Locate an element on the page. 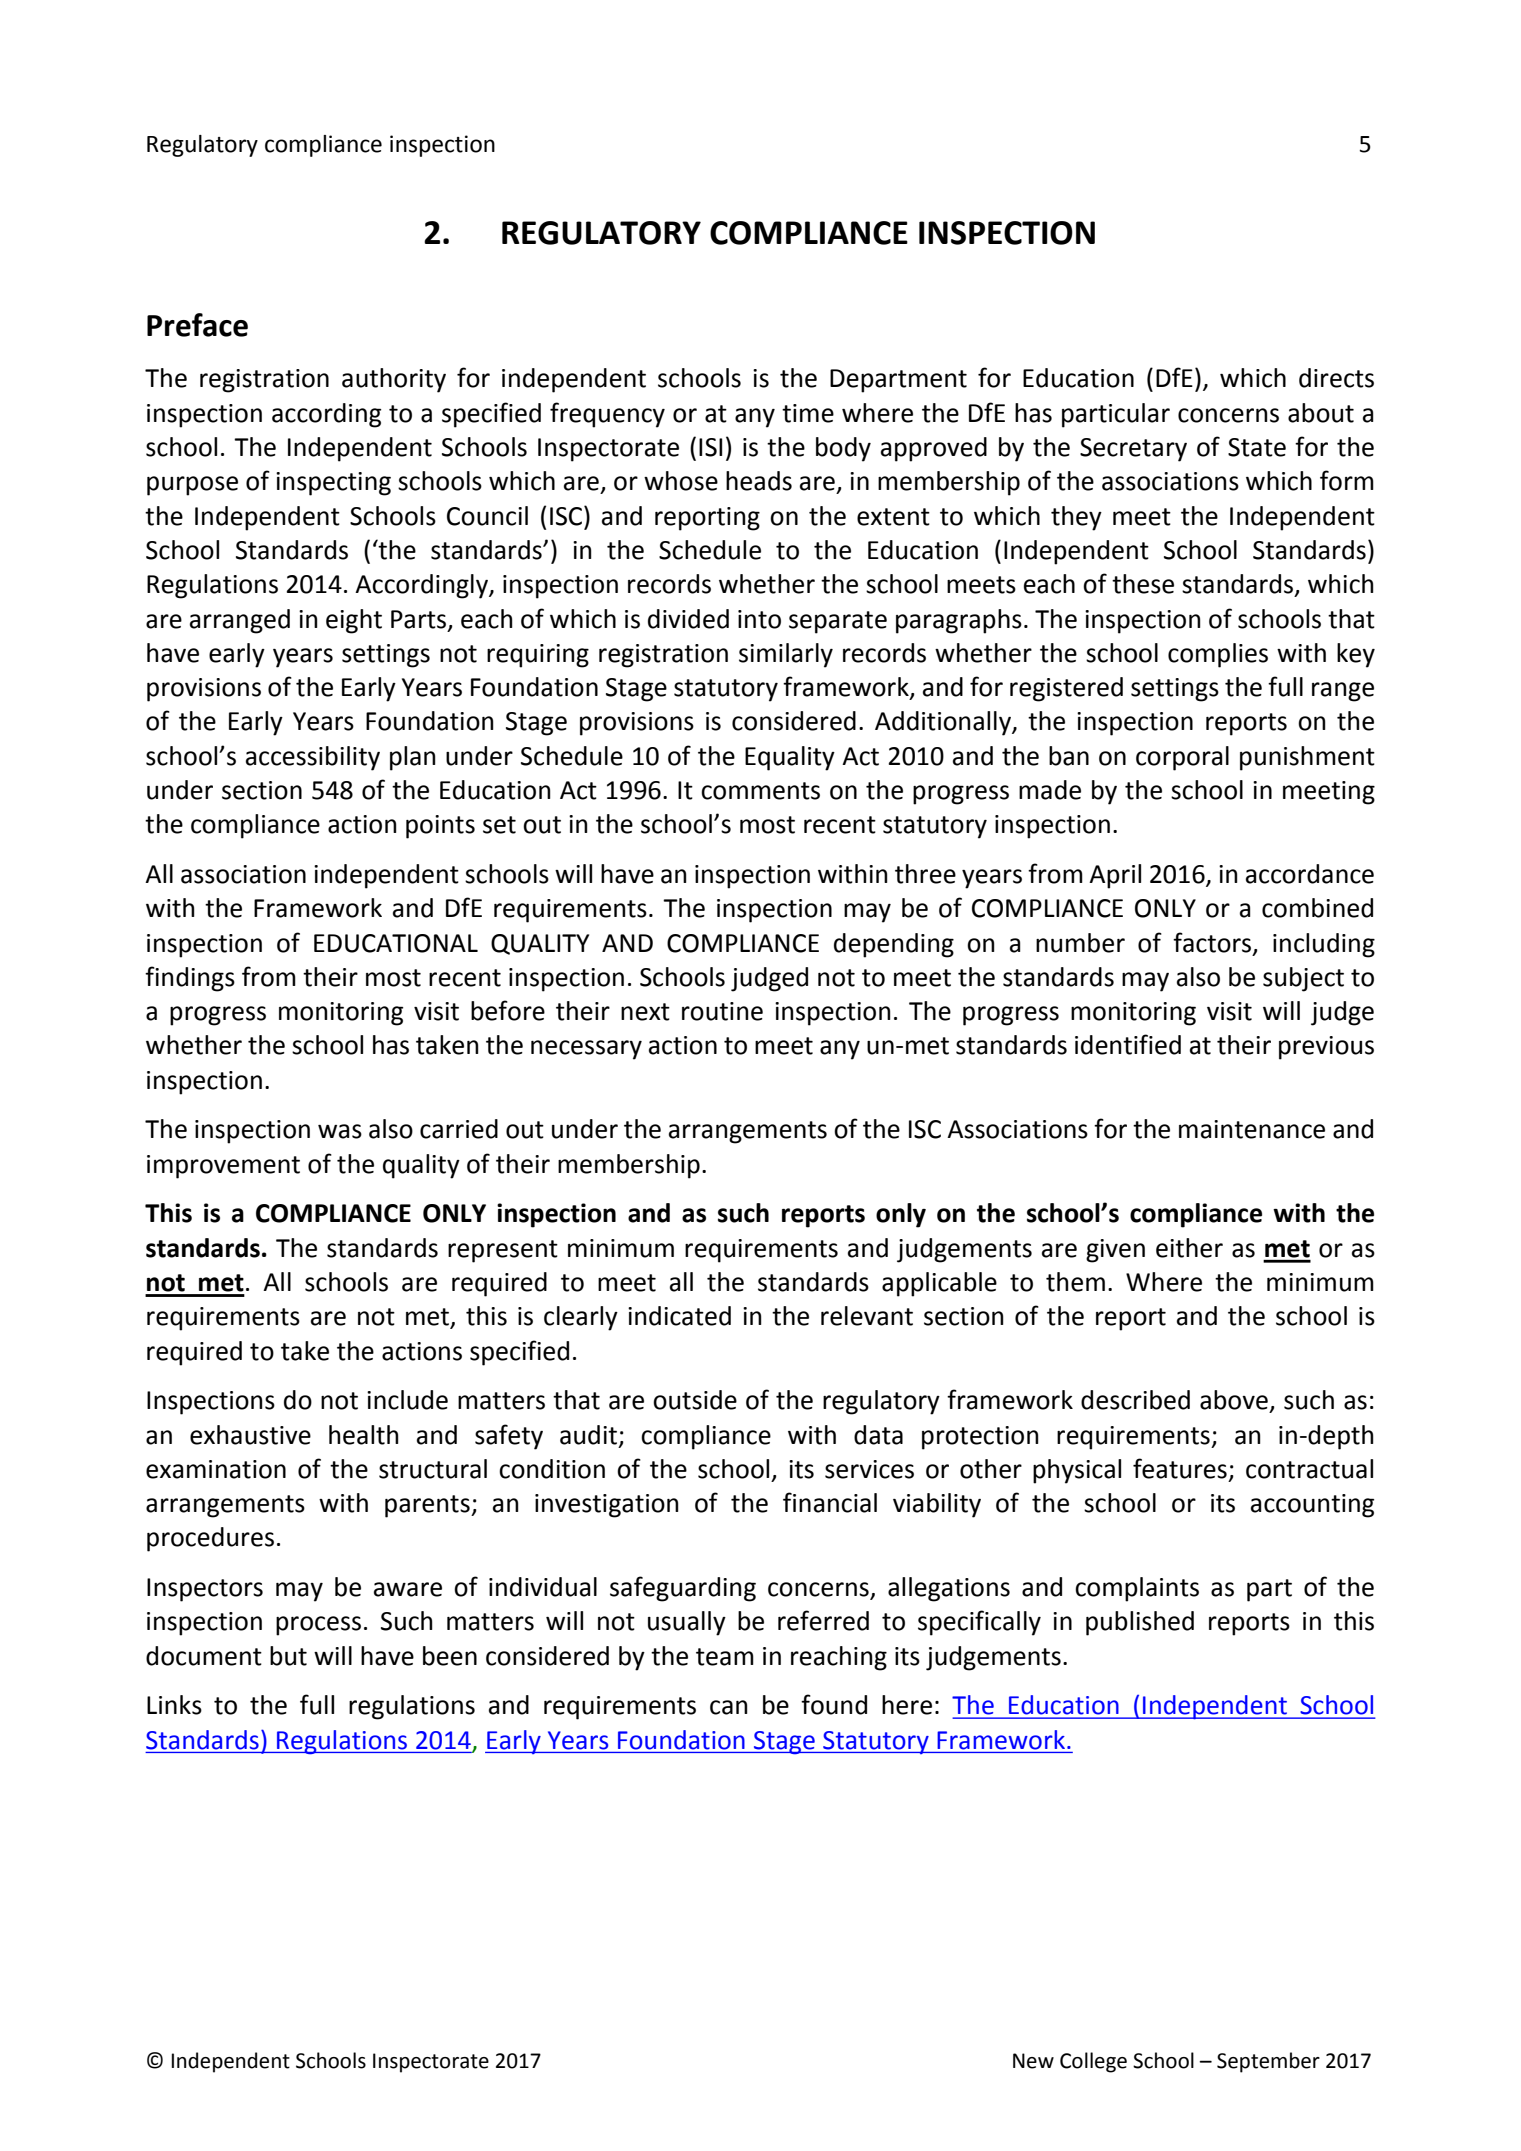  process is located at coordinates (318, 1626).
